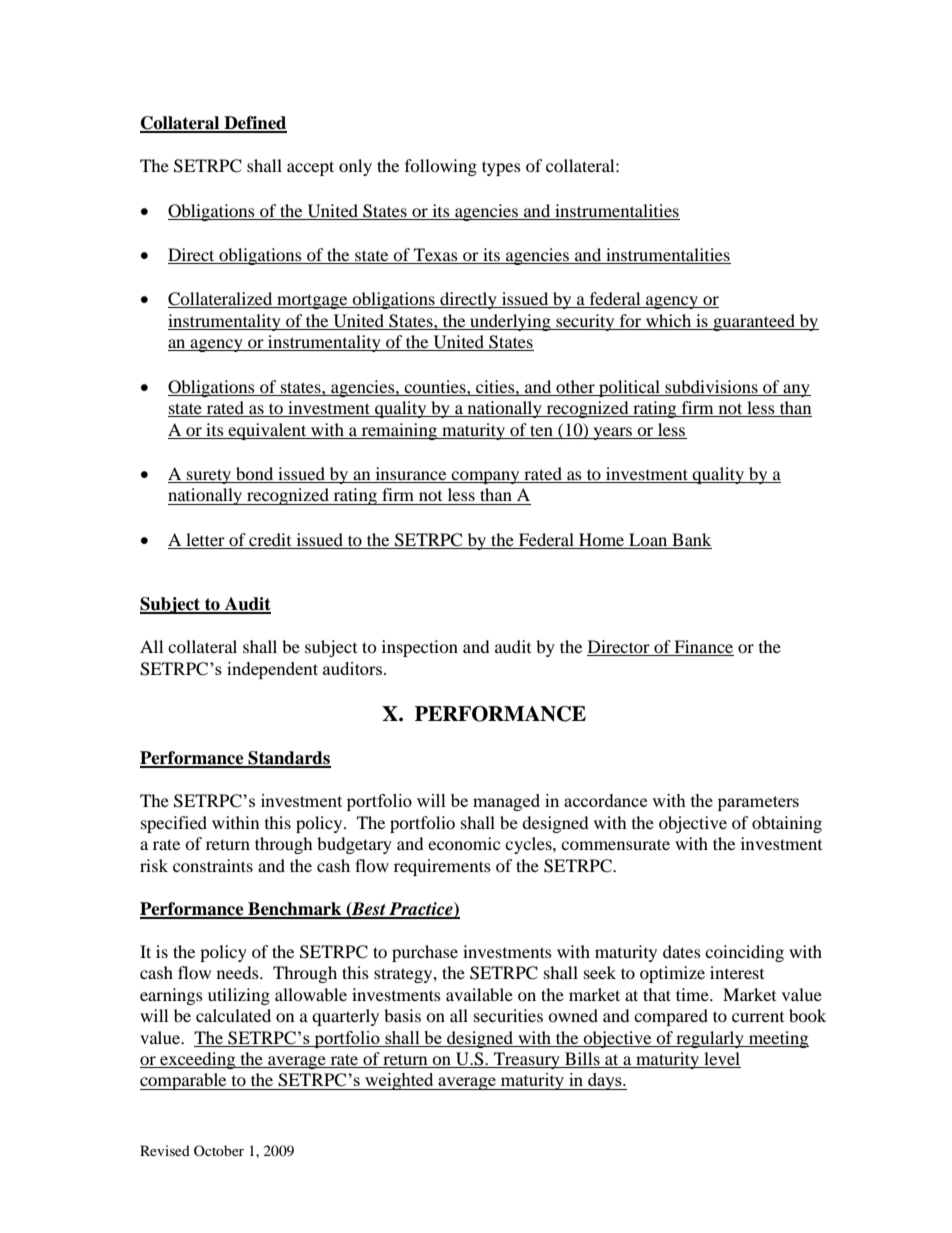 The image size is (952, 1233). What do you see at coordinates (721, 1060) in the page?
I see `level` at bounding box center [721, 1060].
